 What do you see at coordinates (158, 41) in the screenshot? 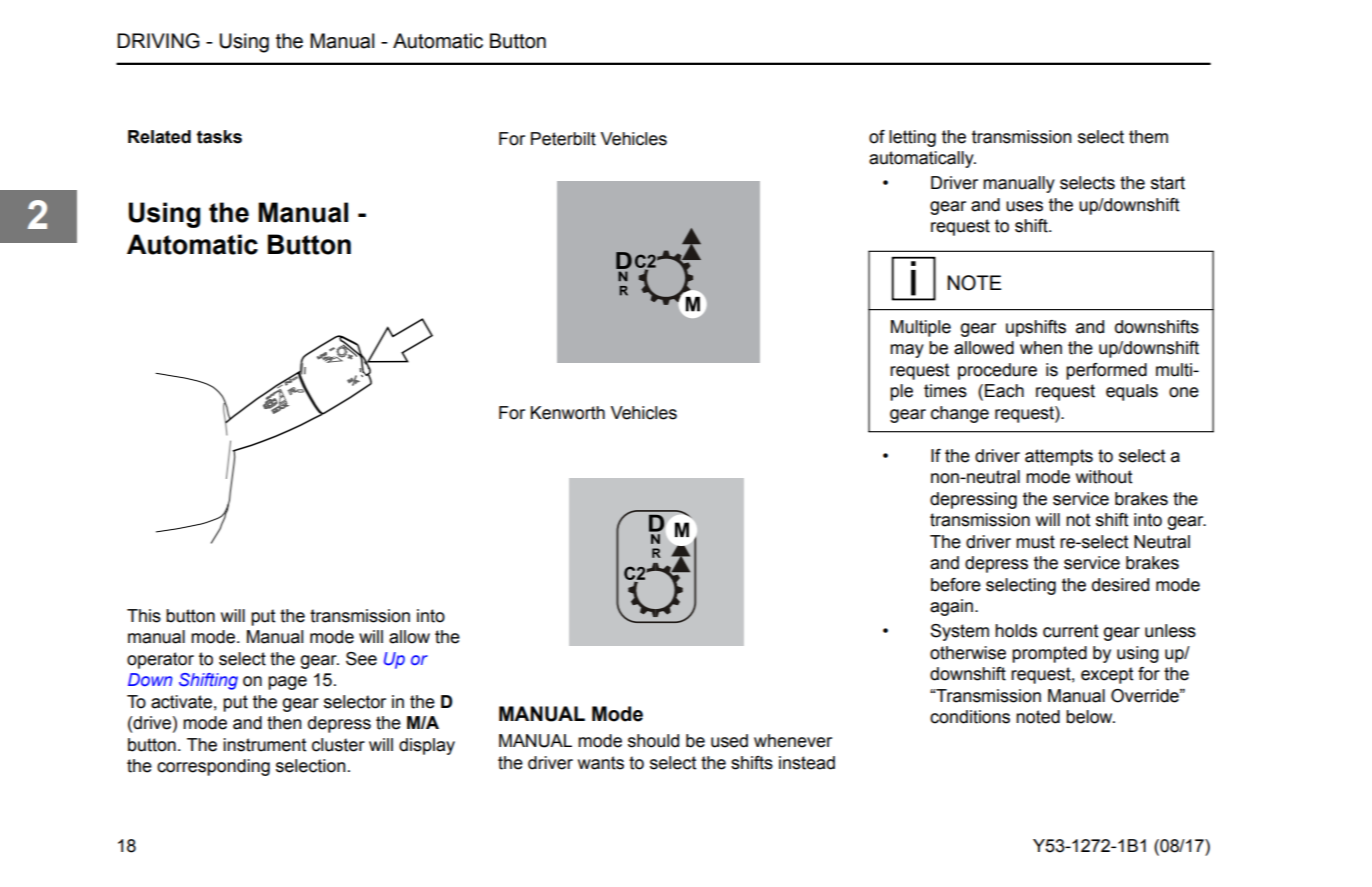
I see `DRIVING` at bounding box center [158, 41].
